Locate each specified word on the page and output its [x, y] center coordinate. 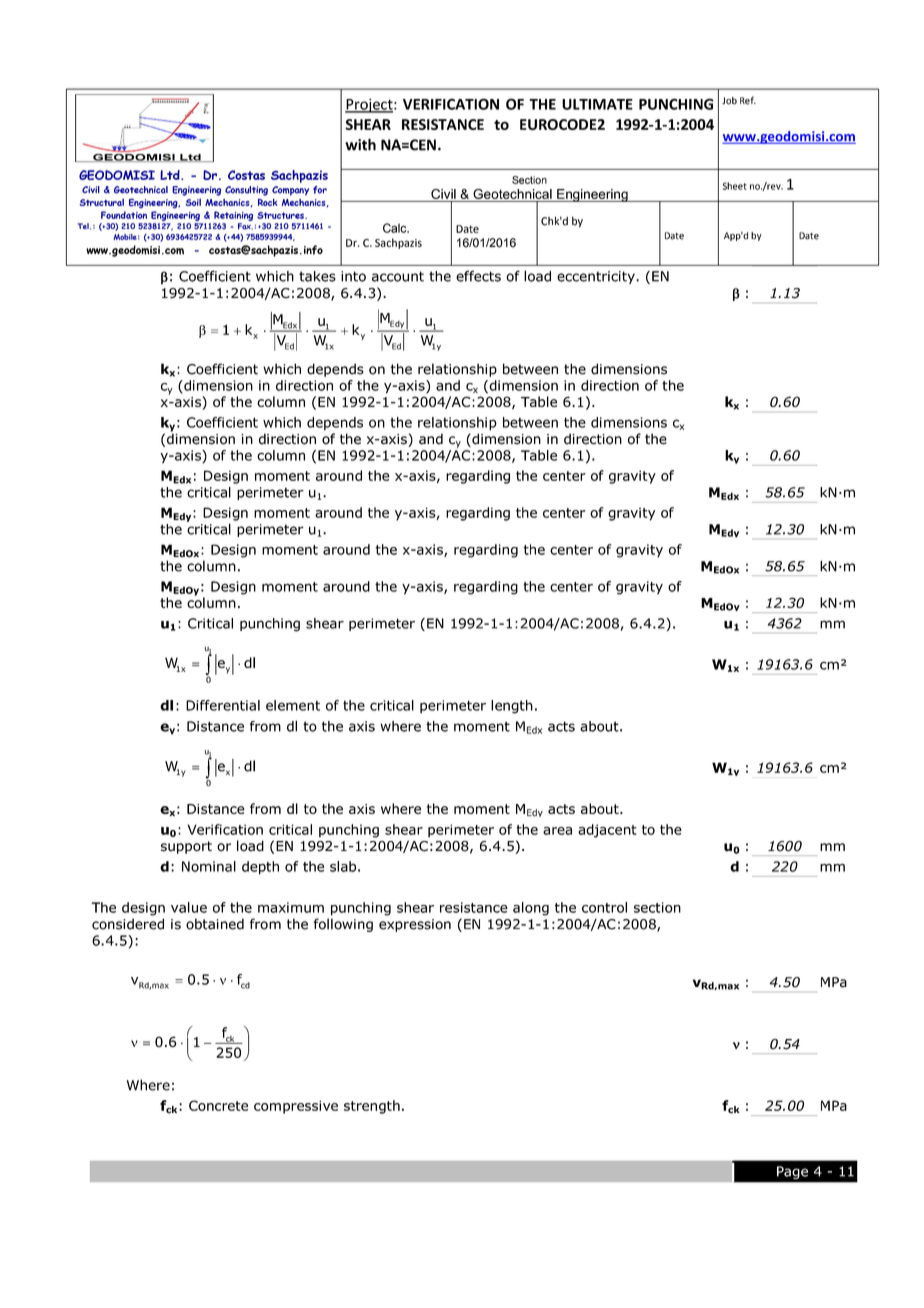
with [360, 144]
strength [372, 1107]
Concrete [218, 1105]
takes [317, 276]
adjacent [607, 831]
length [512, 707]
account [398, 276]
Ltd [171, 175]
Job [729, 101]
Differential [223, 705]
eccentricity [597, 277]
